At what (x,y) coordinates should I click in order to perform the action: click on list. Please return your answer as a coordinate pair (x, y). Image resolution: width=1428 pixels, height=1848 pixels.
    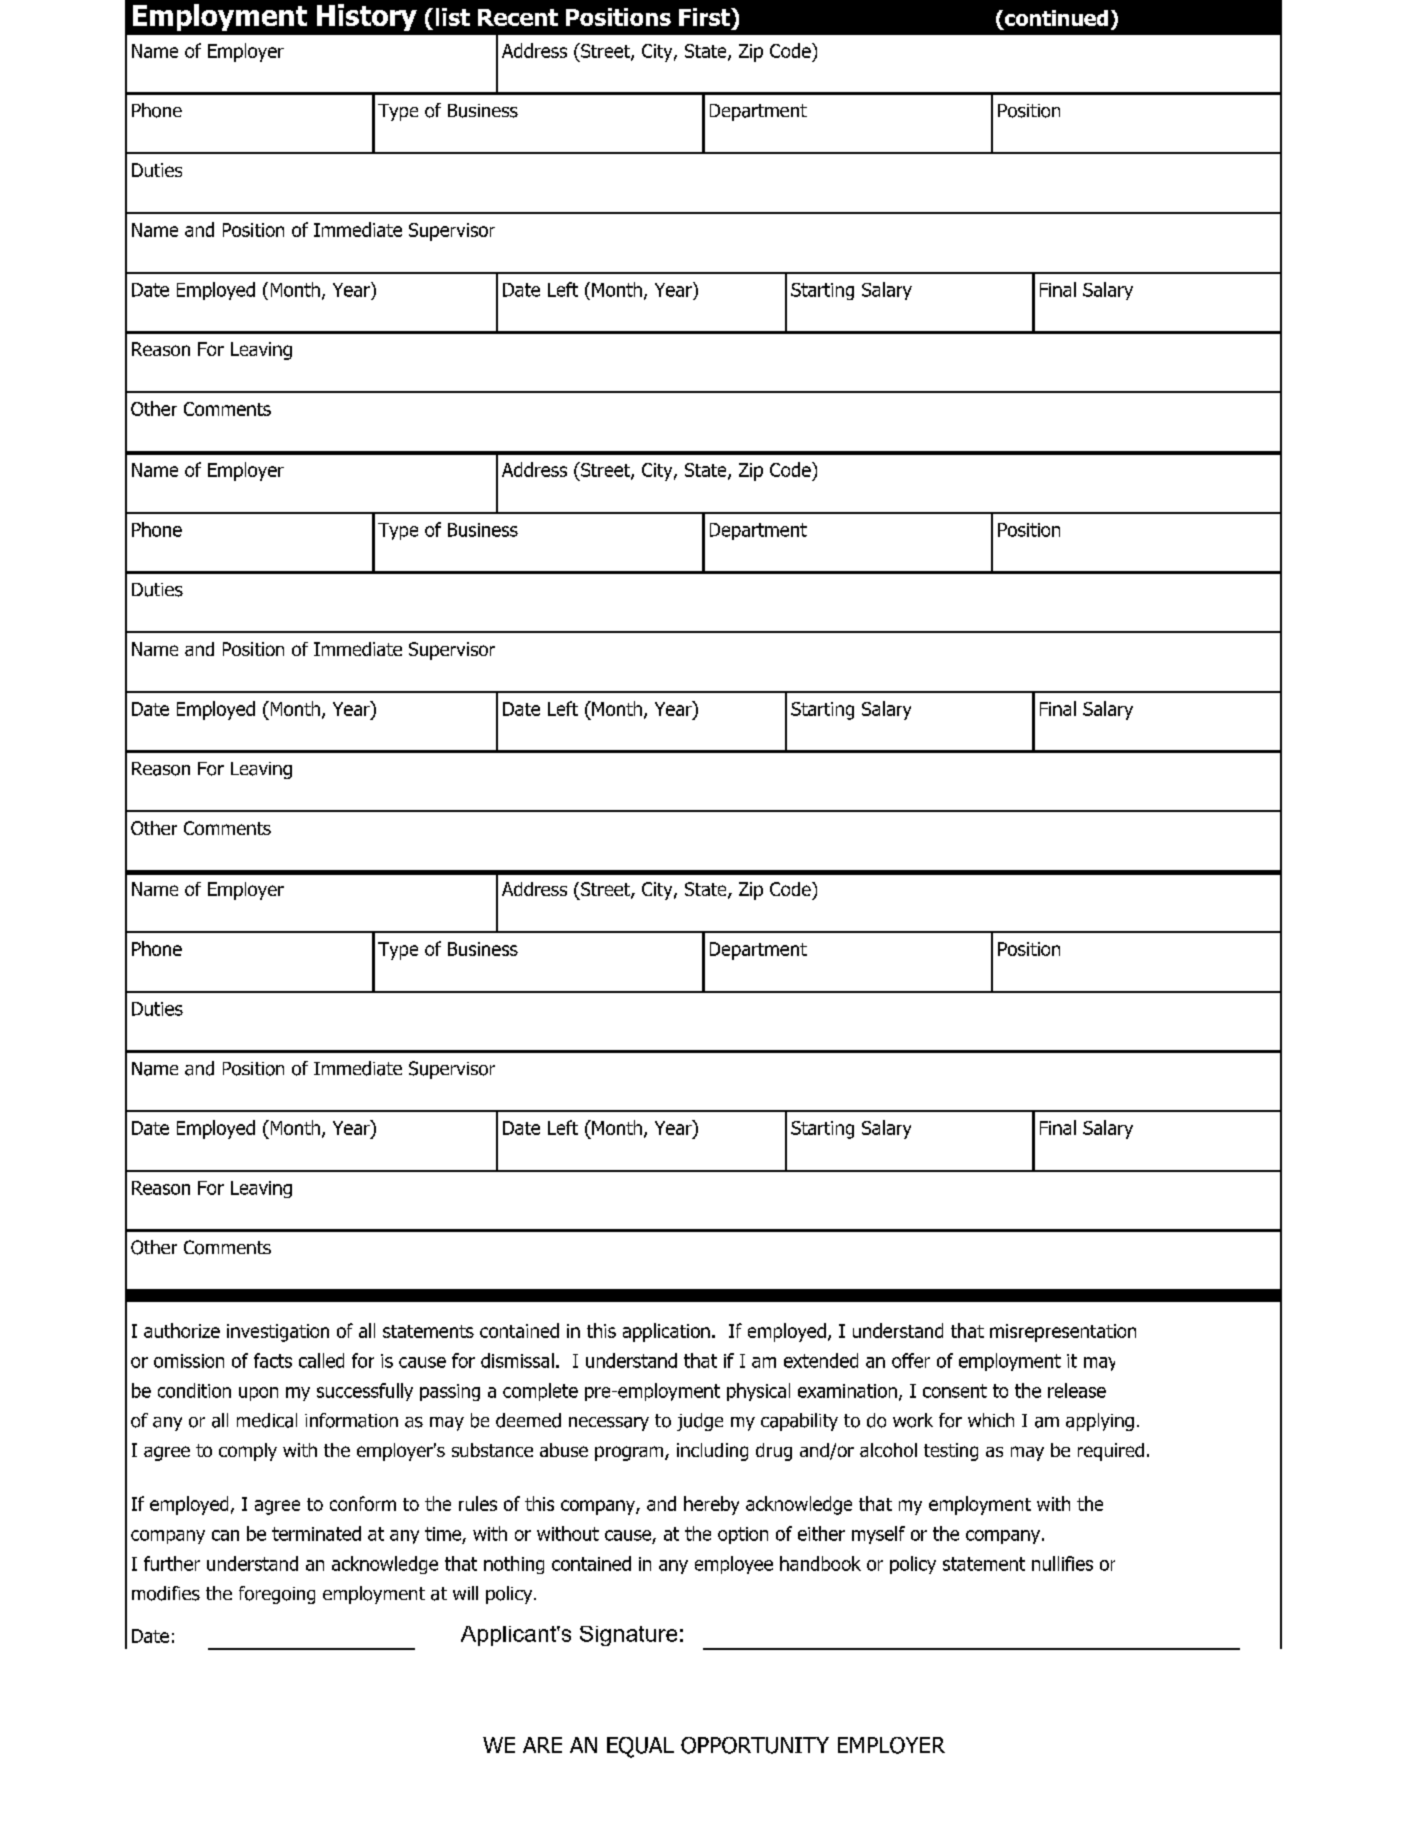
    Looking at the image, I should click on (453, 17).
